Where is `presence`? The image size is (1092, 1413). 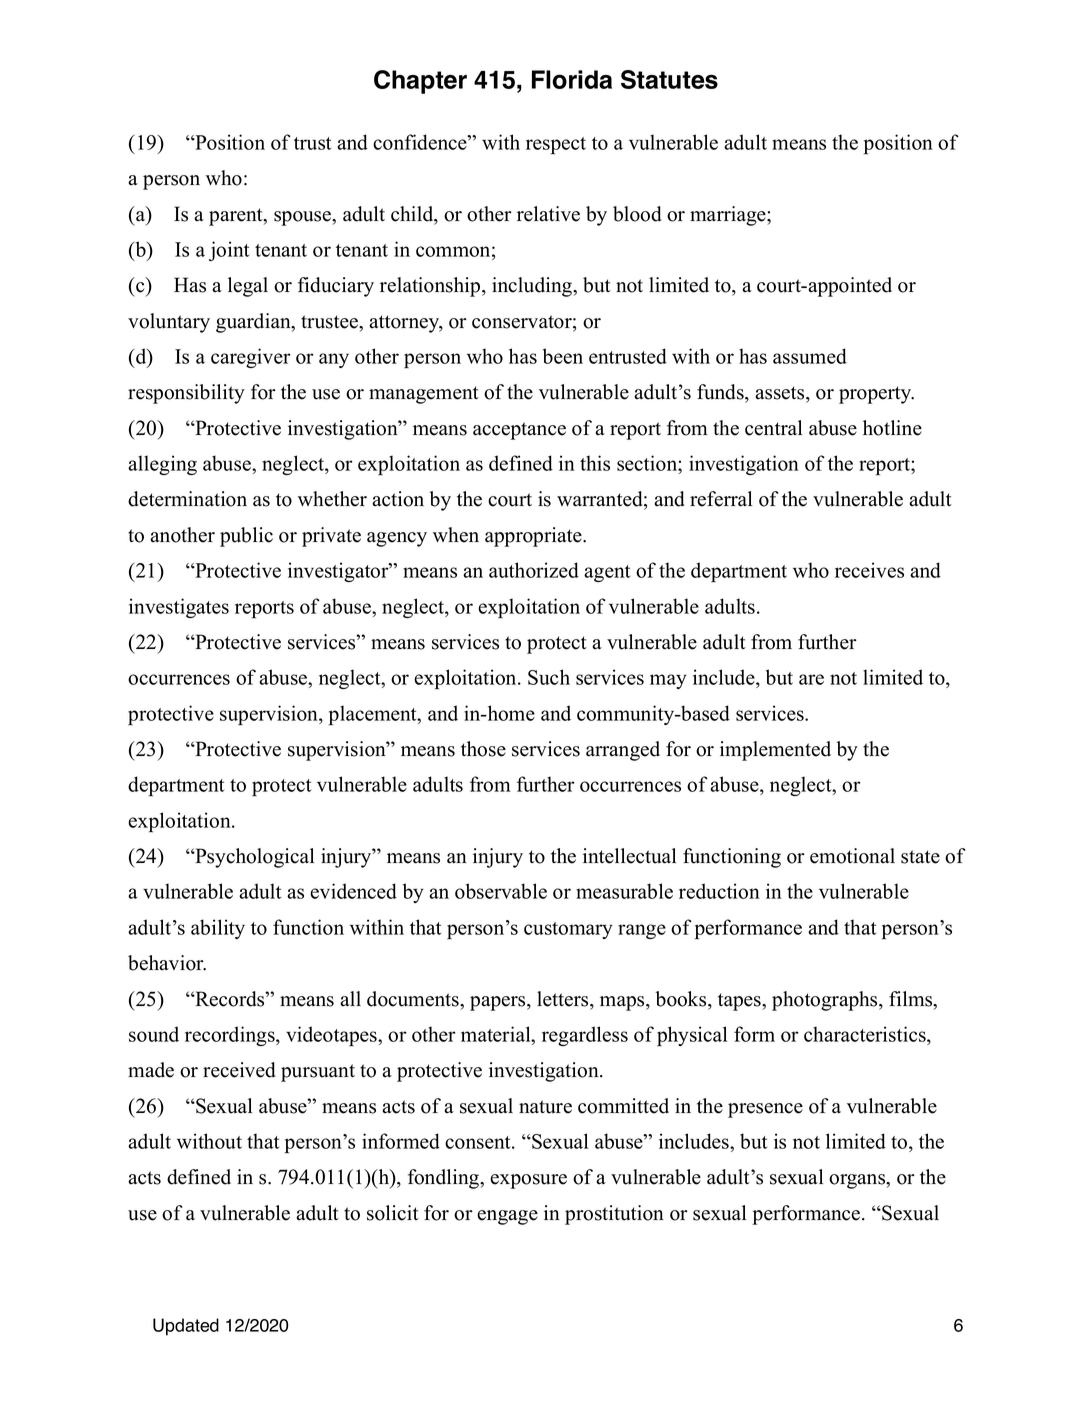 presence is located at coordinates (765, 1110).
